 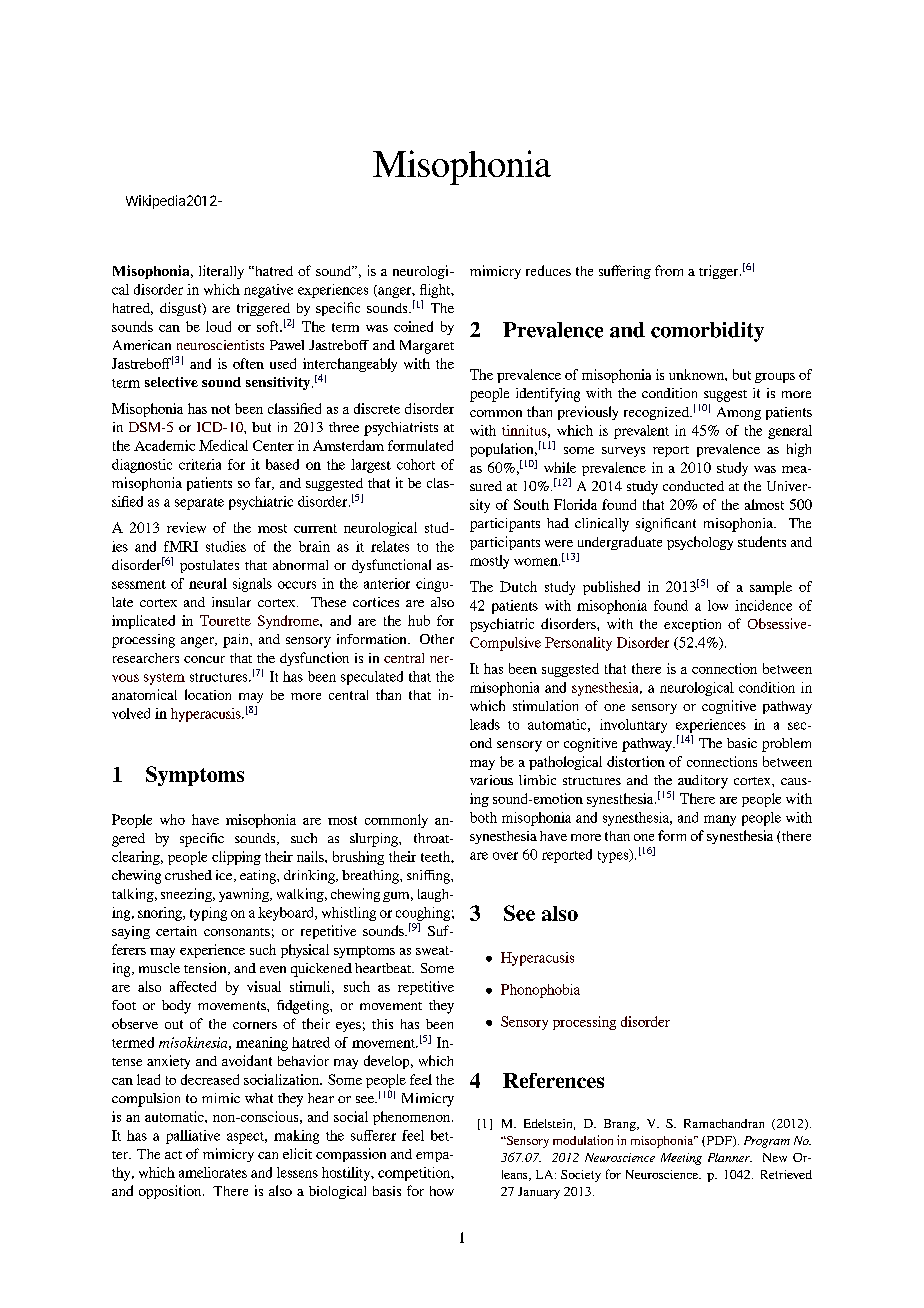 What do you see at coordinates (413, 326) in the screenshot?
I see `coined` at bounding box center [413, 326].
